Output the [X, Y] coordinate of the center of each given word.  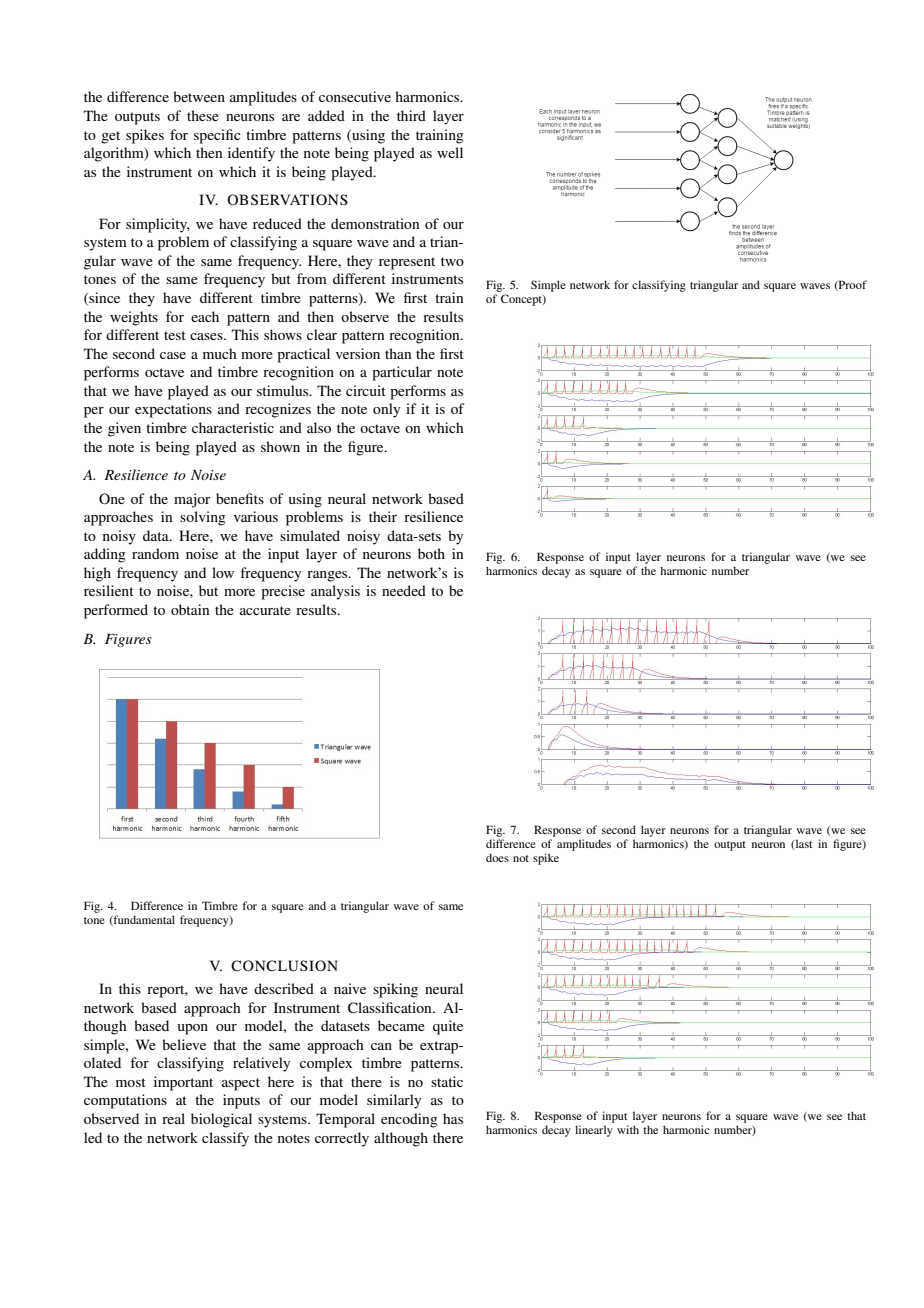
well [450, 152]
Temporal [345, 1120]
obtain [190, 609]
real [173, 1118]
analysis [335, 592]
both [431, 553]
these [203, 115]
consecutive [355, 96]
